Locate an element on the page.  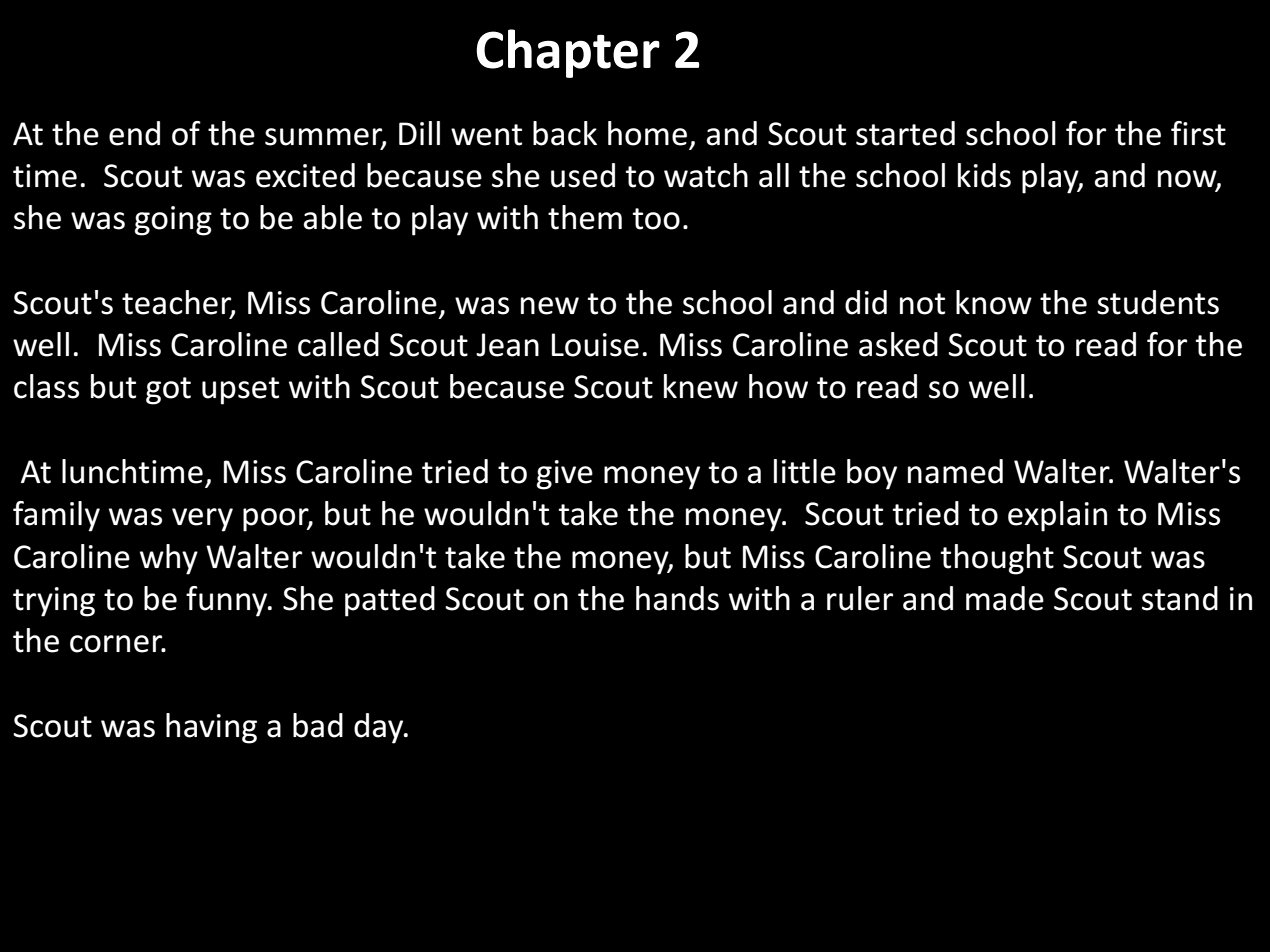
asked is located at coordinates (898, 344).
